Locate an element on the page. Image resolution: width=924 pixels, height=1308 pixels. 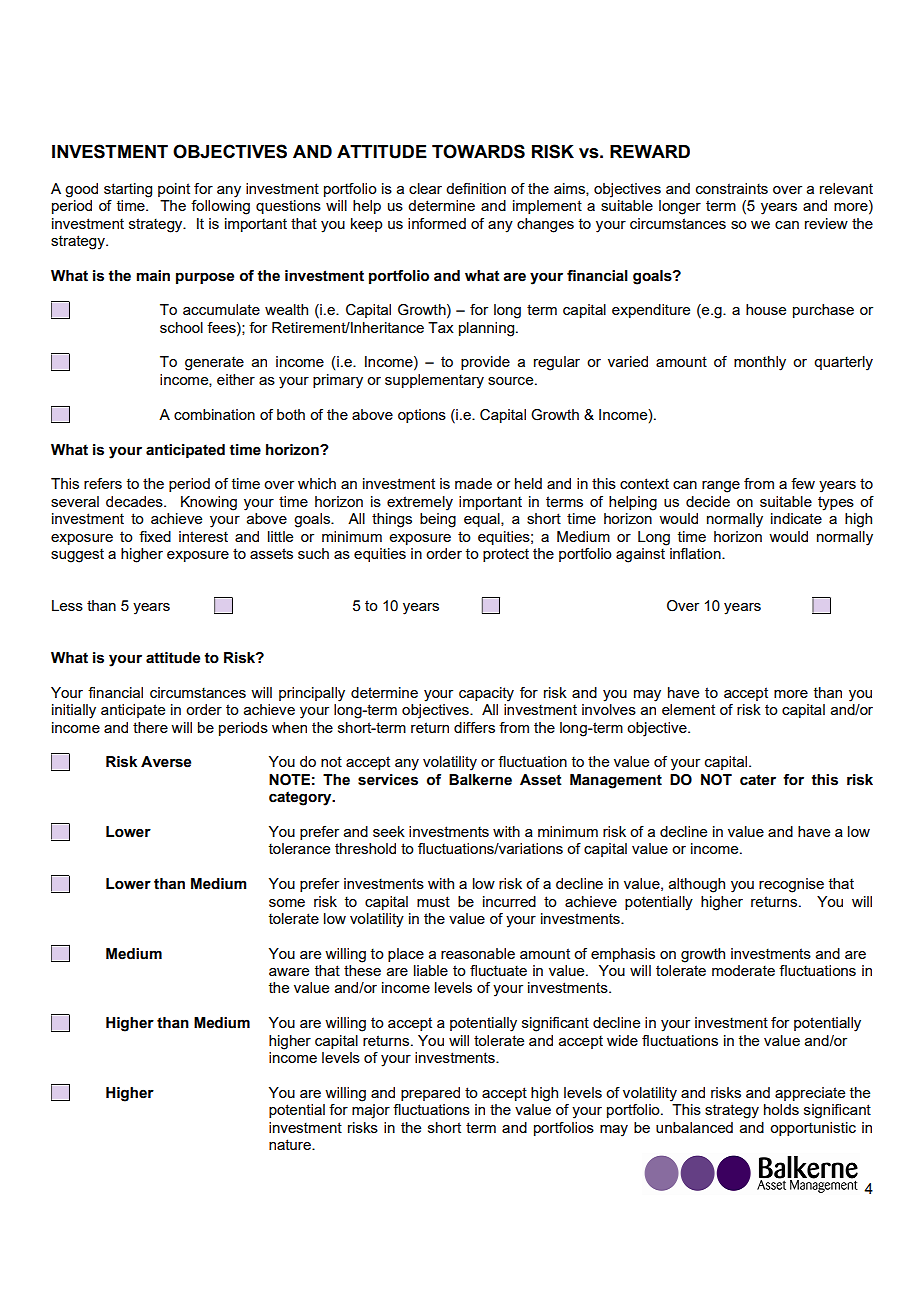
point is located at coordinates (174, 190).
